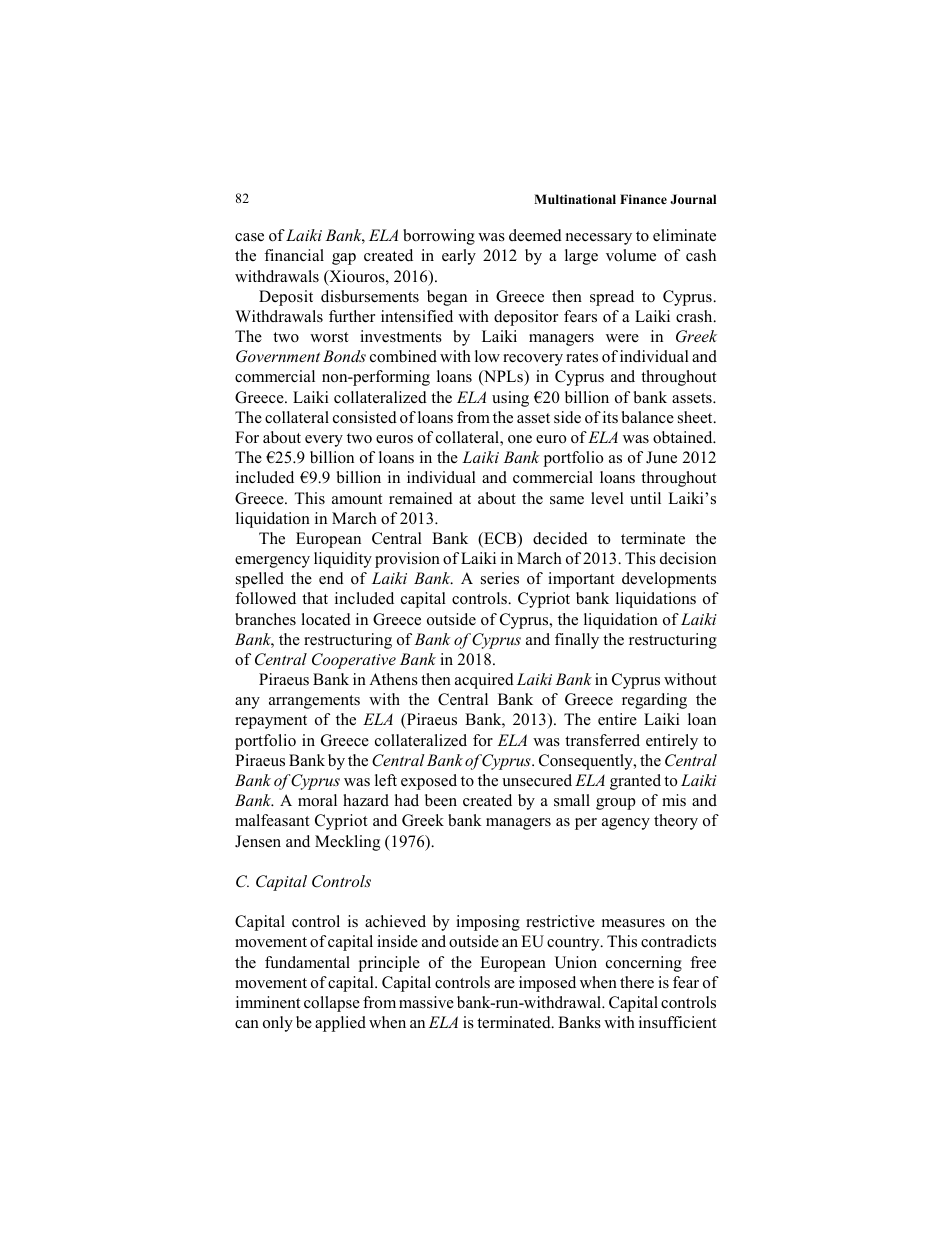 This document has width=952, height=1233. Describe the element at coordinates (278, 356) in the document. I see `Government` at that location.
